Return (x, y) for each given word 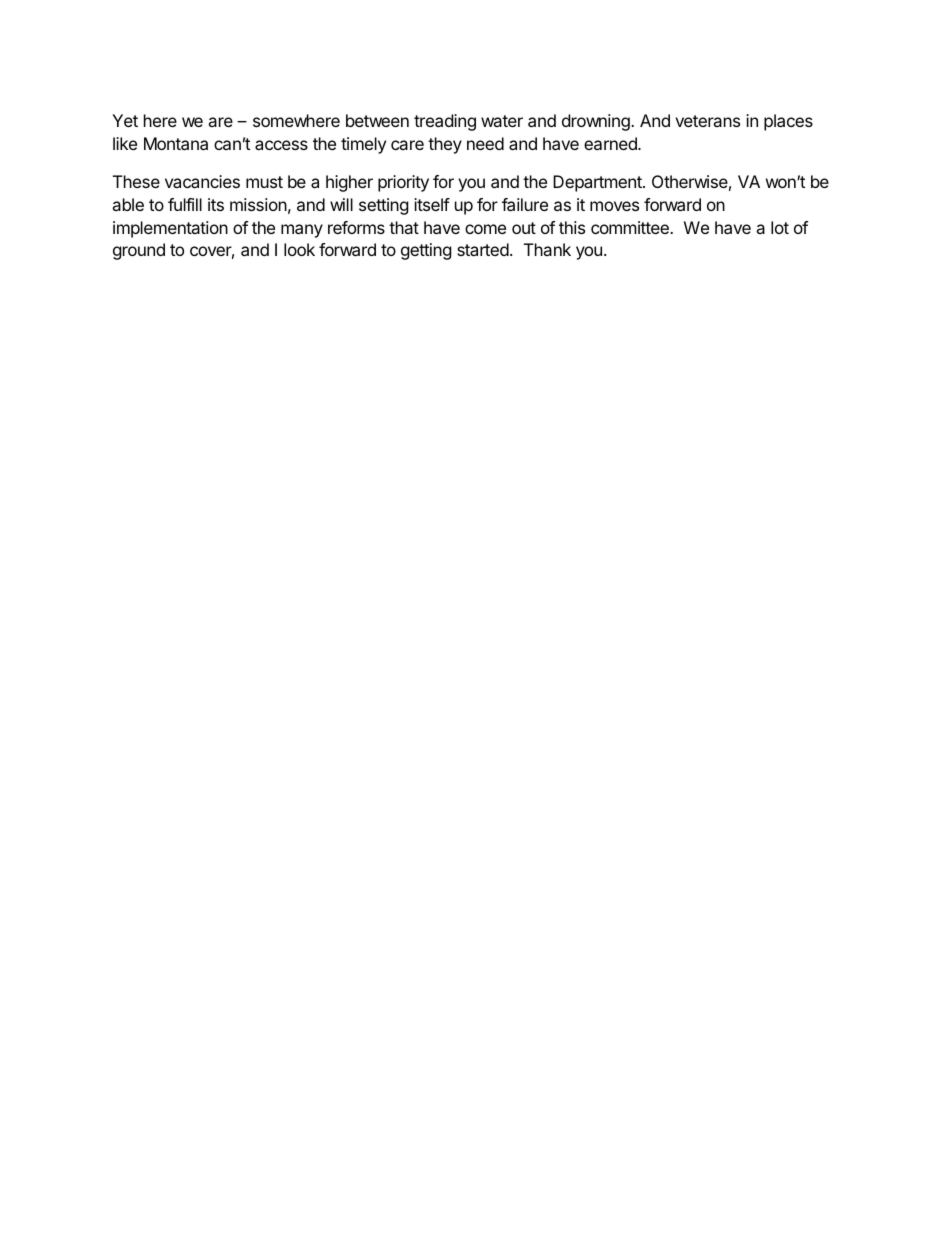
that (404, 227)
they (445, 145)
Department (598, 183)
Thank (547, 249)
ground (139, 251)
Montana (176, 143)
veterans (707, 121)
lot (780, 227)
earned (611, 143)
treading (445, 122)
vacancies (202, 181)
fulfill (185, 204)
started (483, 249)
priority (403, 183)
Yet (125, 120)
